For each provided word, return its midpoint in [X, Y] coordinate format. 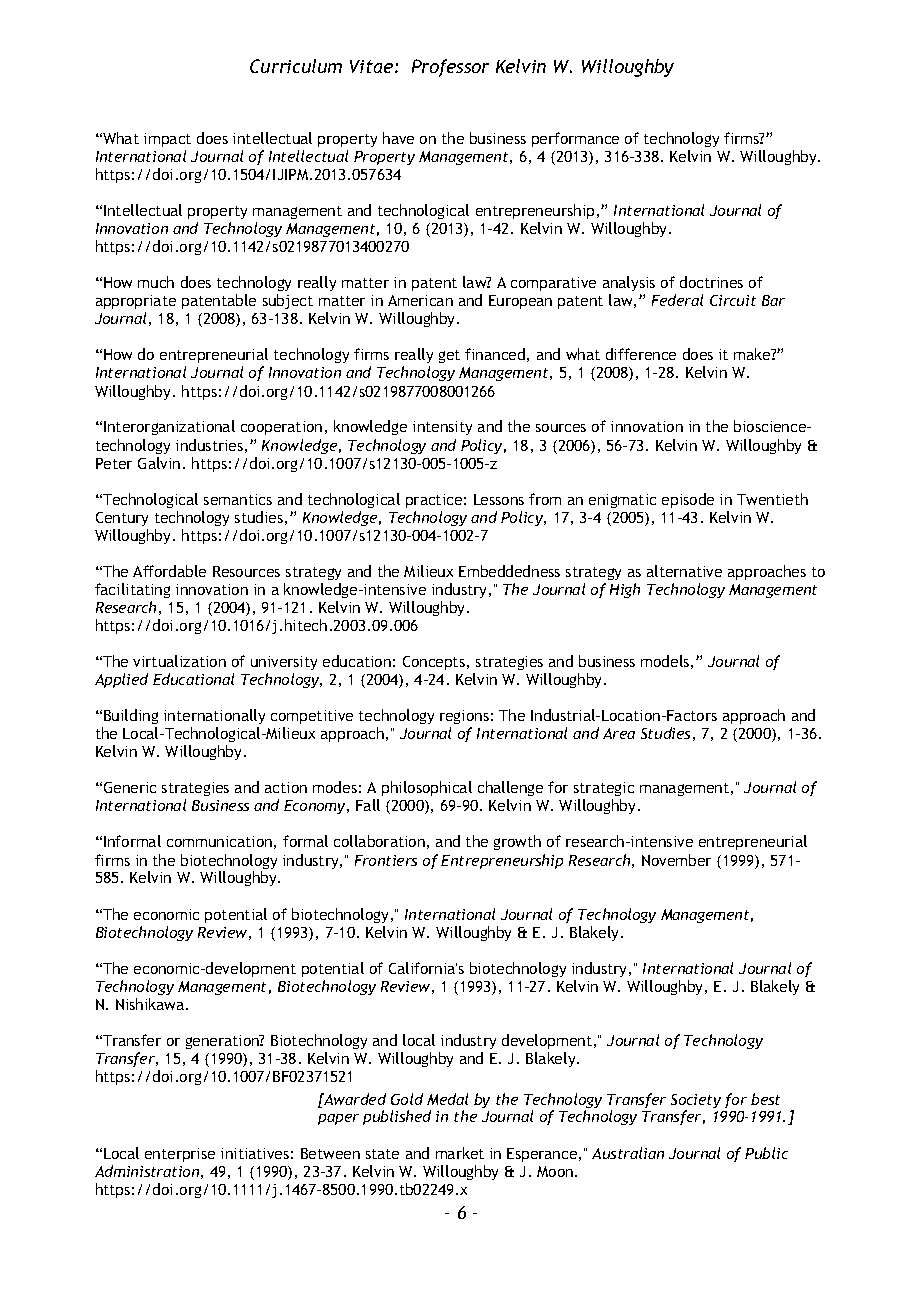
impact [167, 140]
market [460, 1153]
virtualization [179, 661]
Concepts [434, 663]
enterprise [180, 1155]
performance [575, 139]
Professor [450, 68]
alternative [684, 571]
